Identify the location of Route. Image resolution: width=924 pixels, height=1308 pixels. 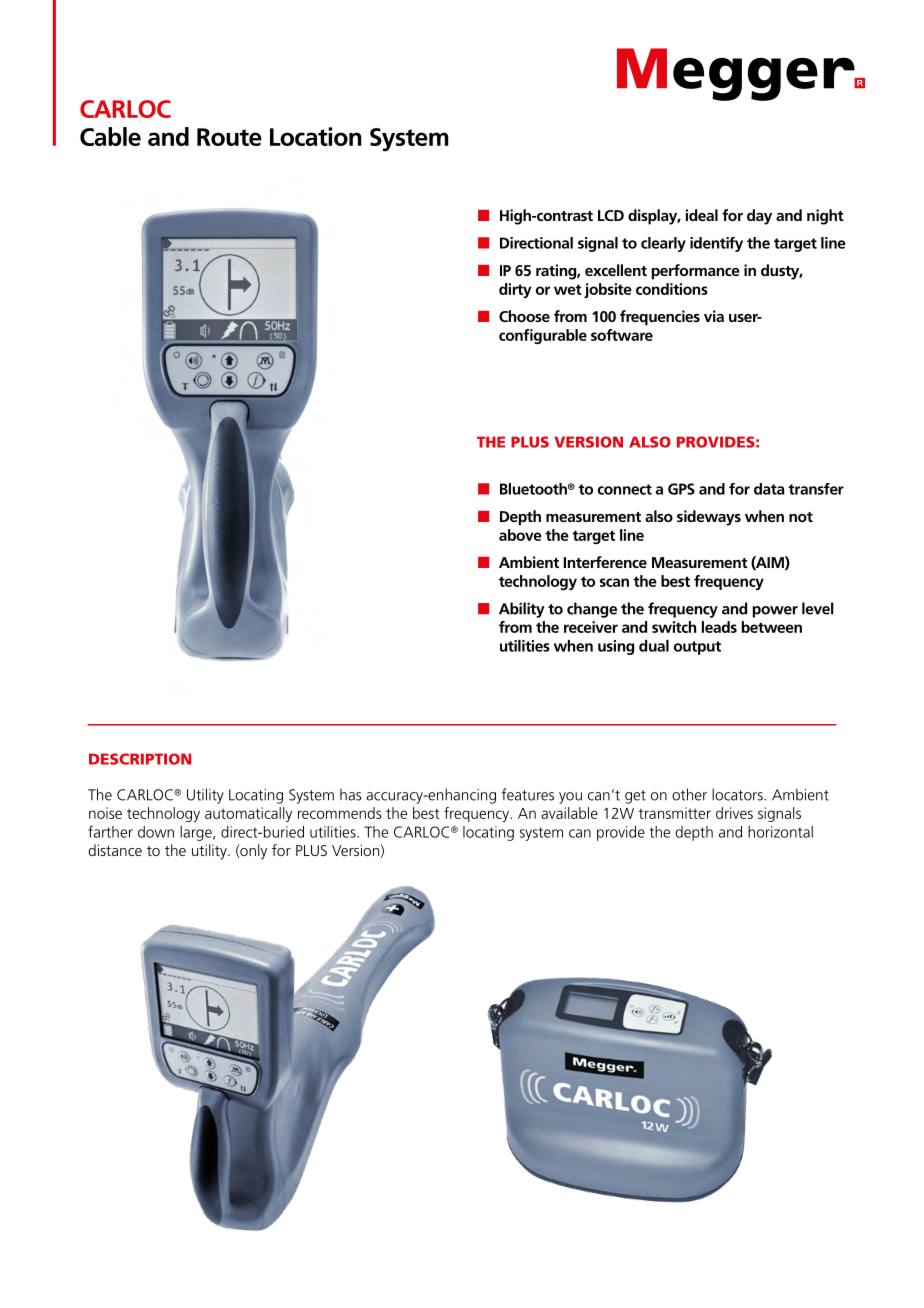
(229, 137).
